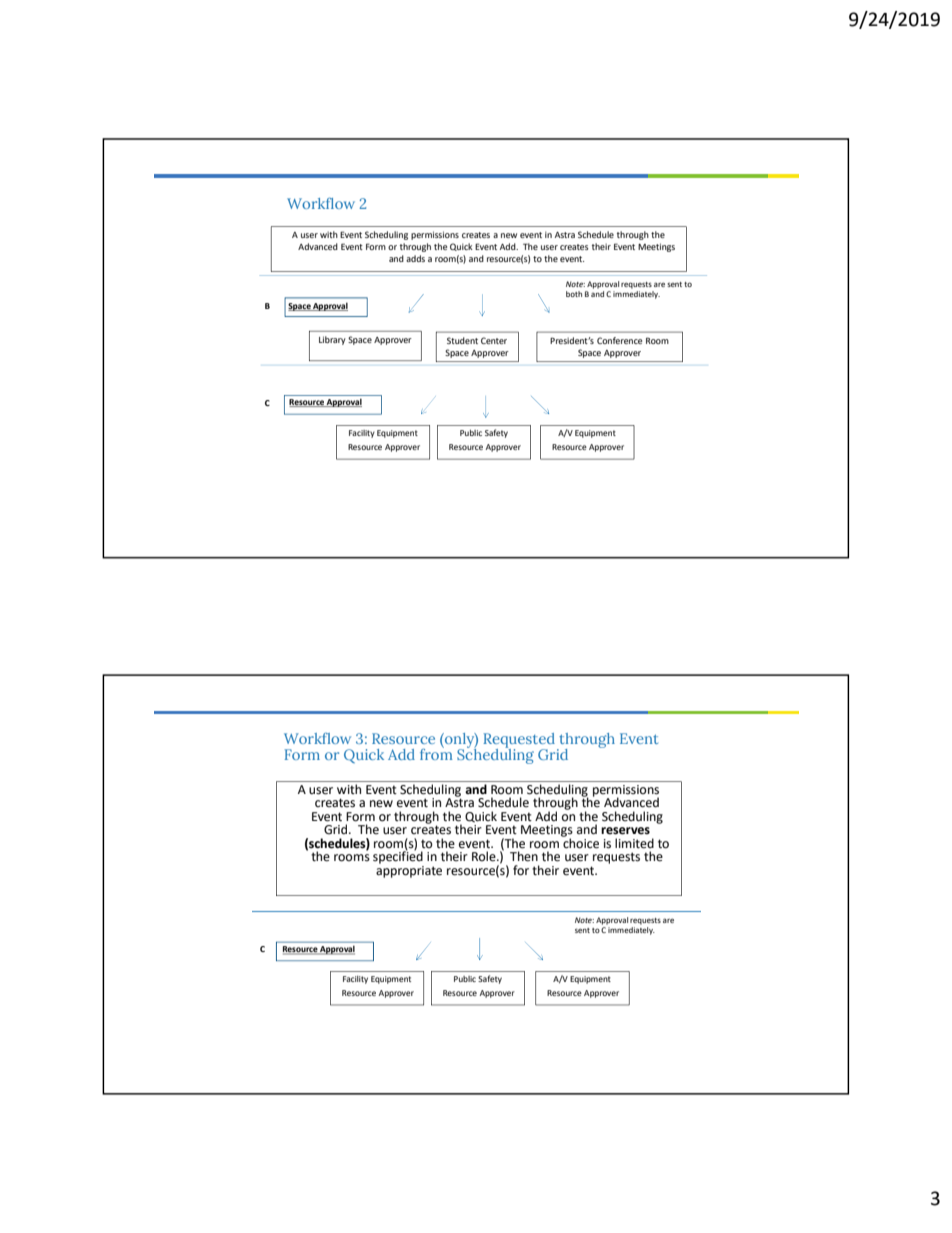  What do you see at coordinates (462, 340) in the screenshot?
I see `Student` at bounding box center [462, 340].
